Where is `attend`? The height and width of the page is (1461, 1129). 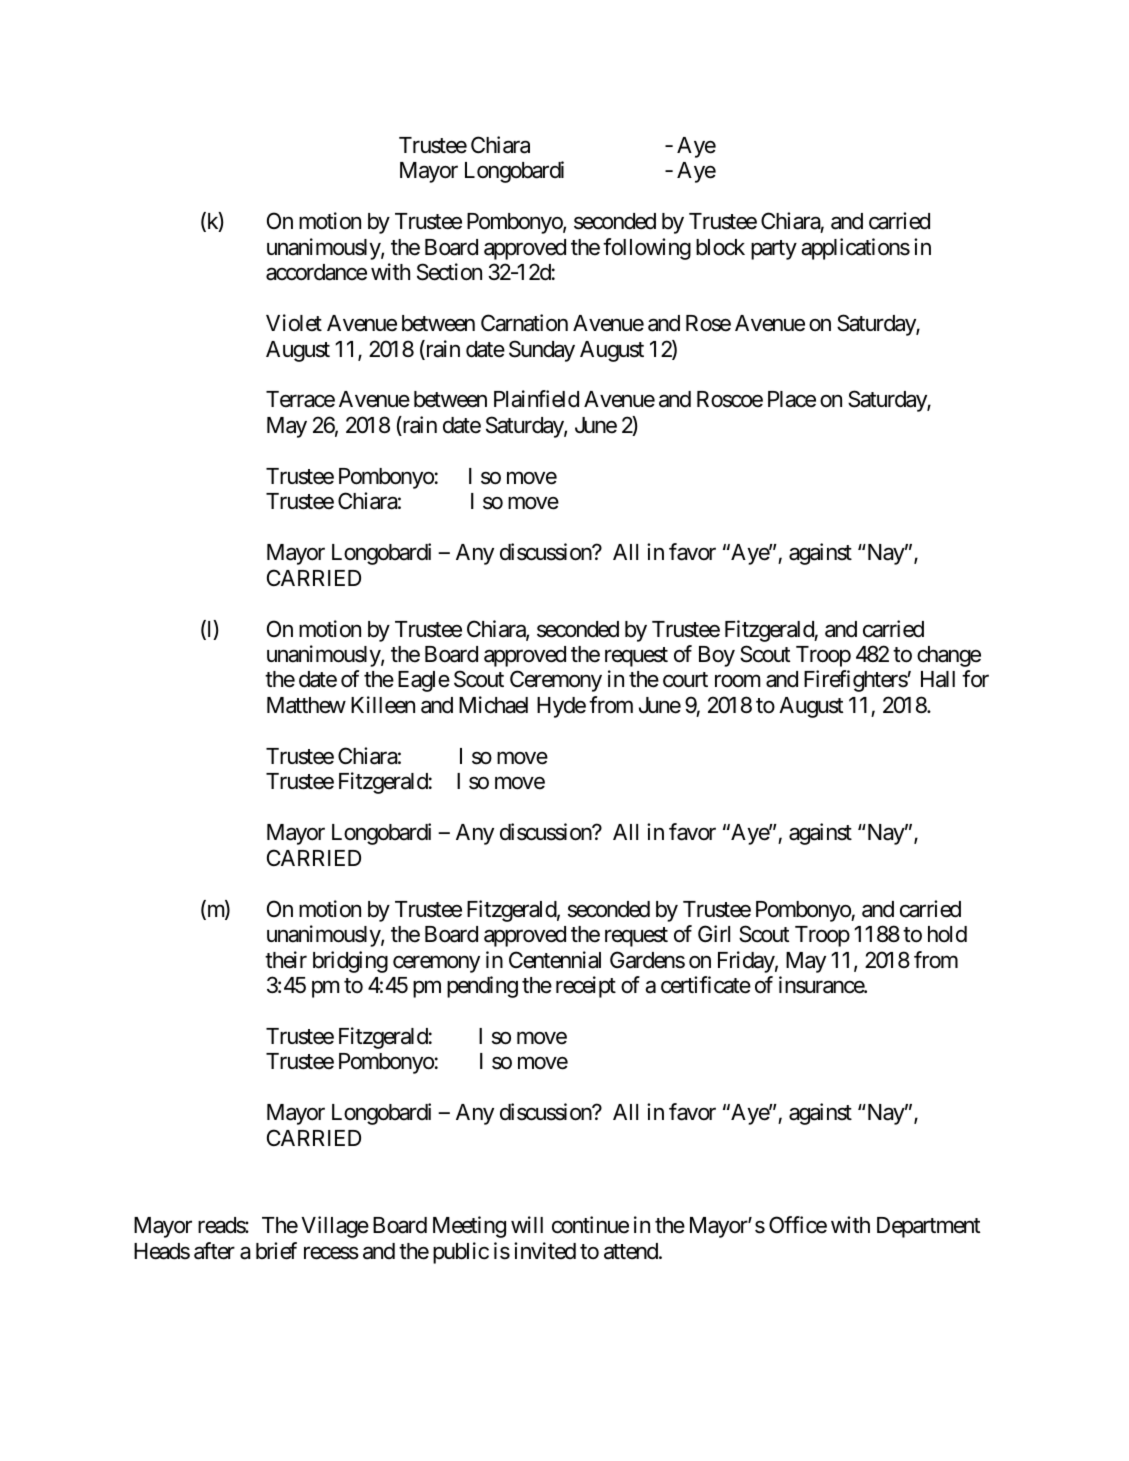 attend is located at coordinates (632, 1251).
